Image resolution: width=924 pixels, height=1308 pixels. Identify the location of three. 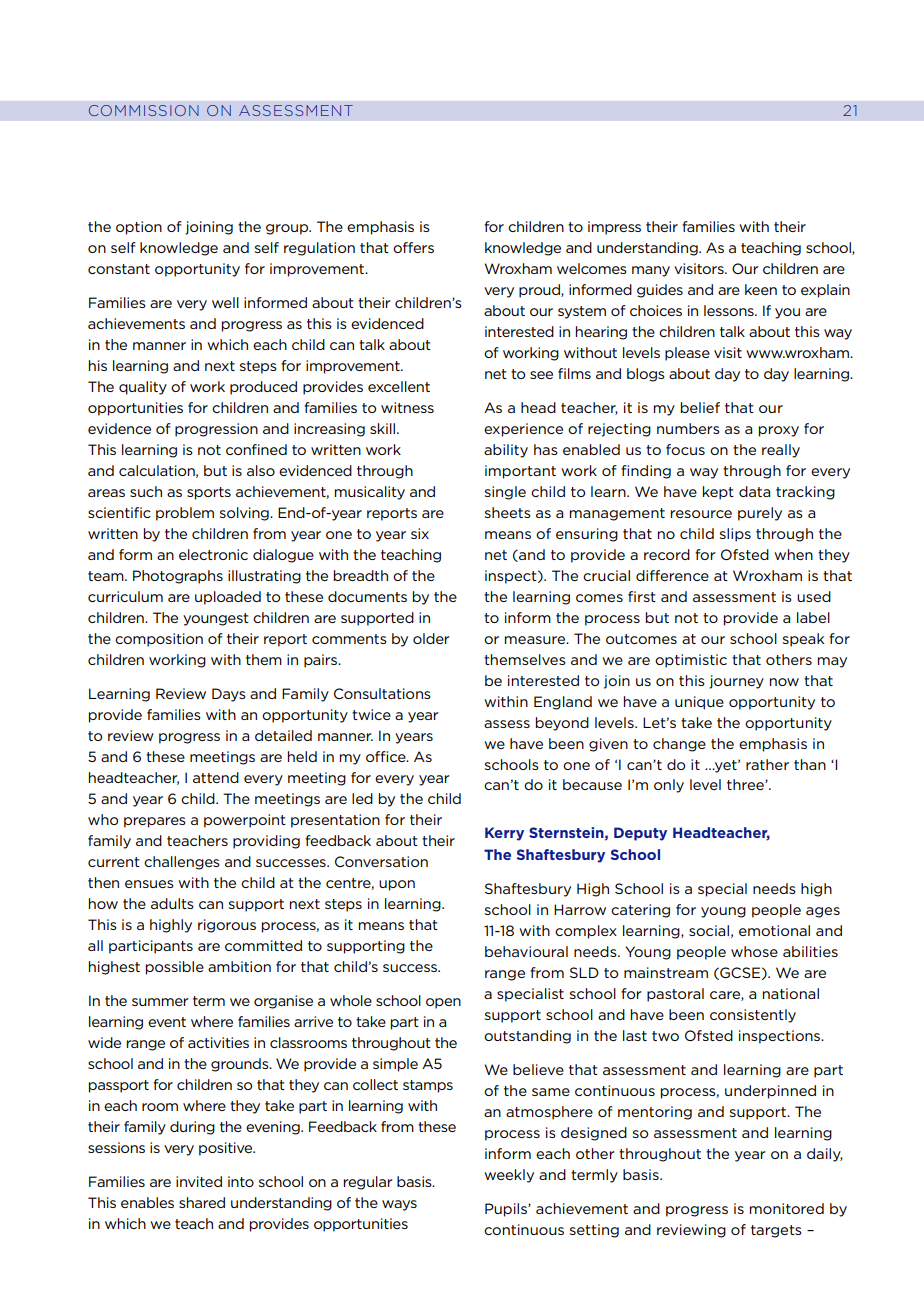
(746, 784).
